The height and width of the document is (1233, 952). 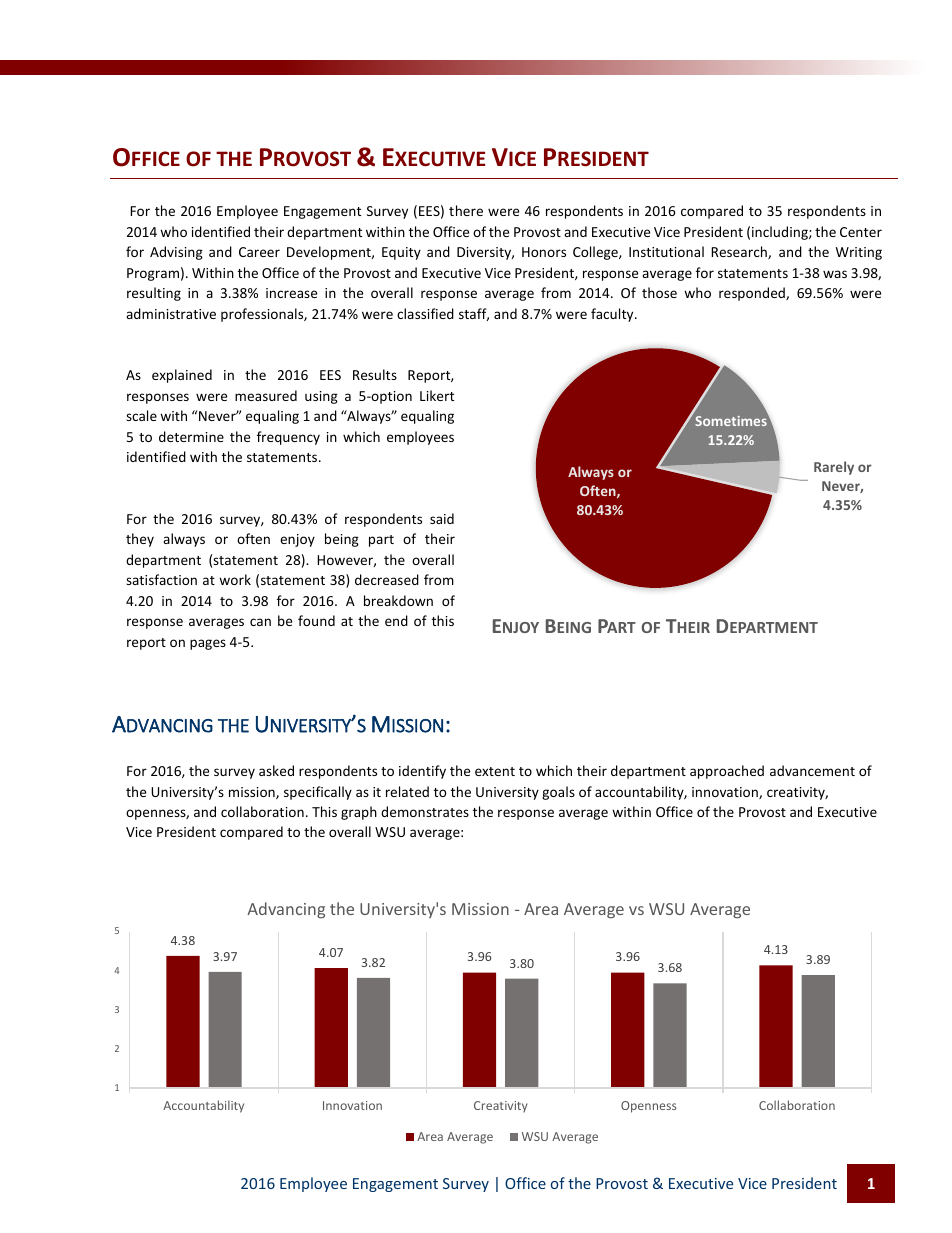 I want to click on they, so click(x=140, y=540).
